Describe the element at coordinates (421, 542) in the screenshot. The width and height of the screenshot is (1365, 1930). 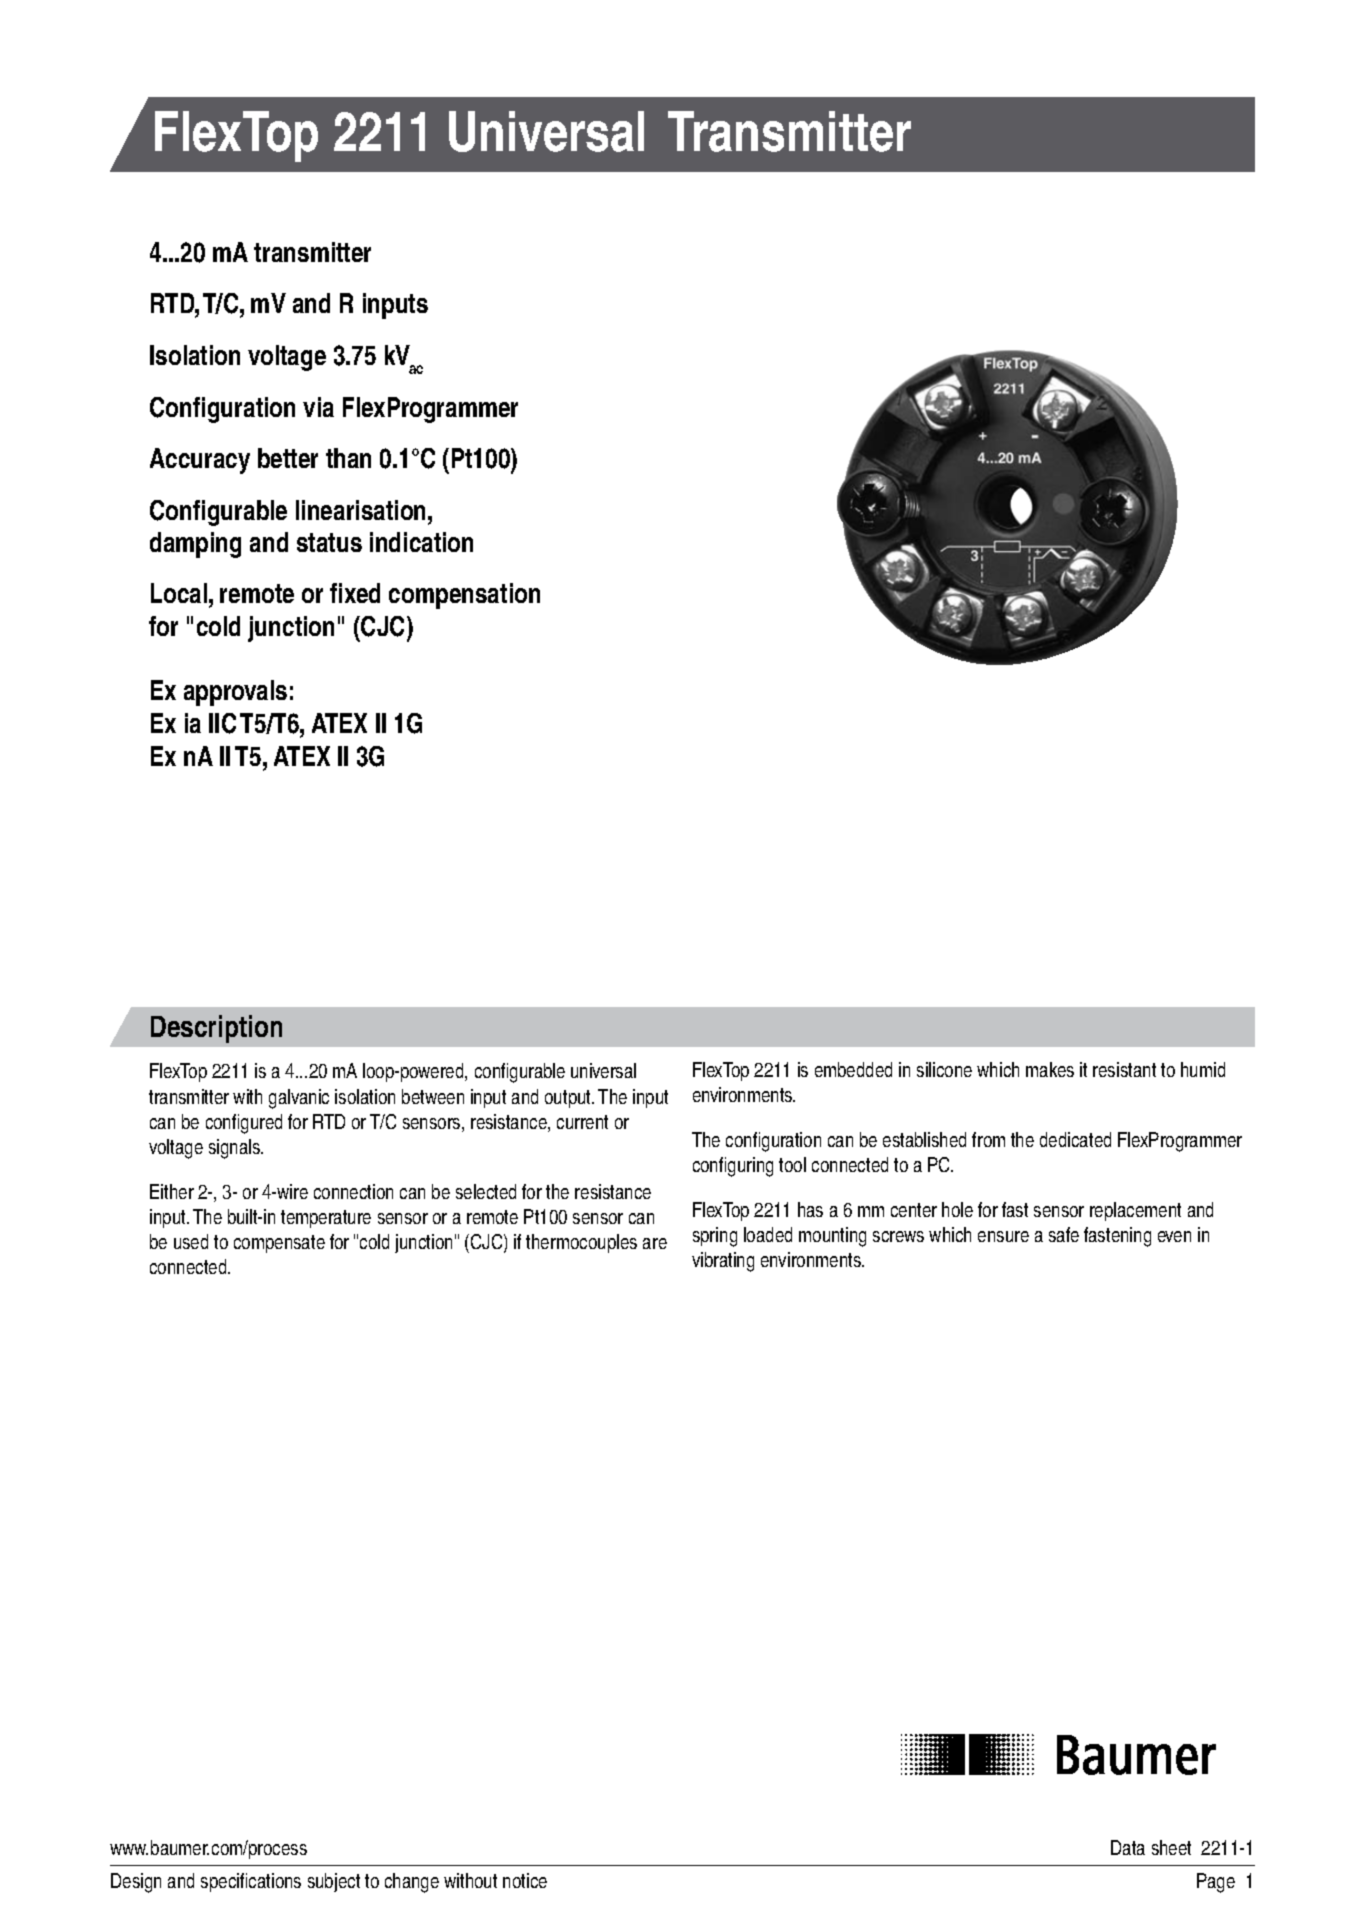
I see `indication` at that location.
